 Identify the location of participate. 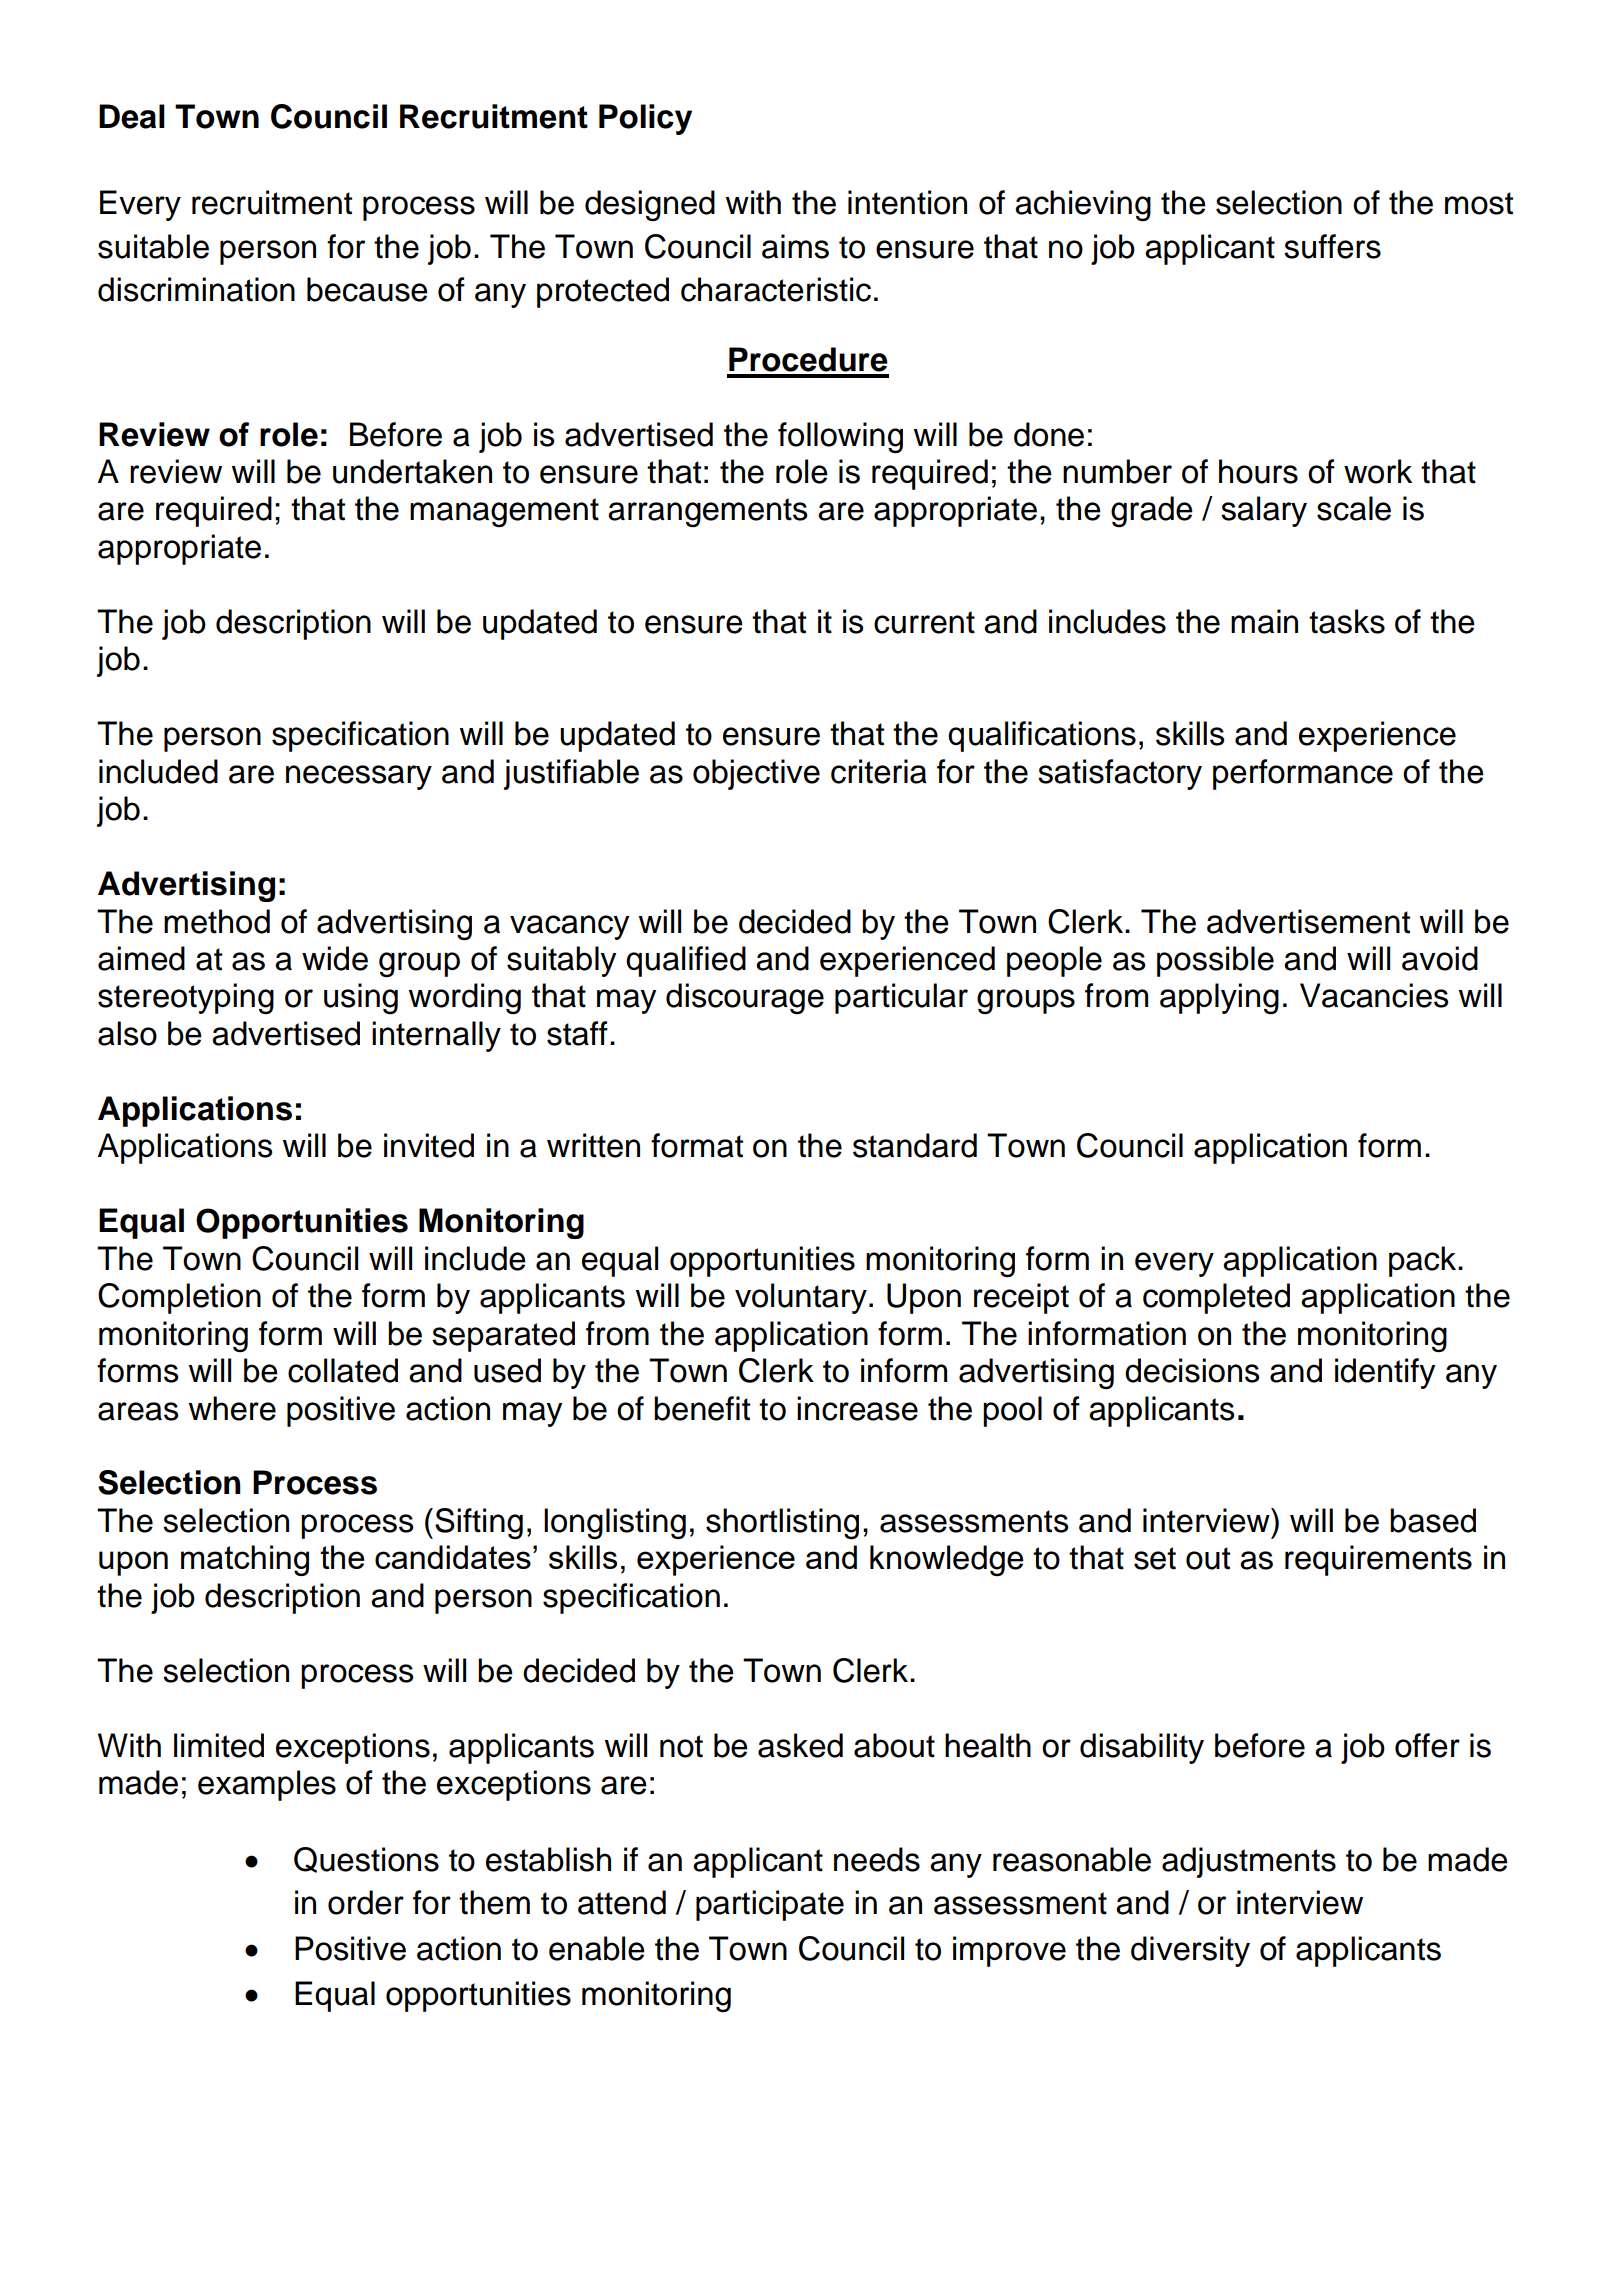
(770, 1905).
